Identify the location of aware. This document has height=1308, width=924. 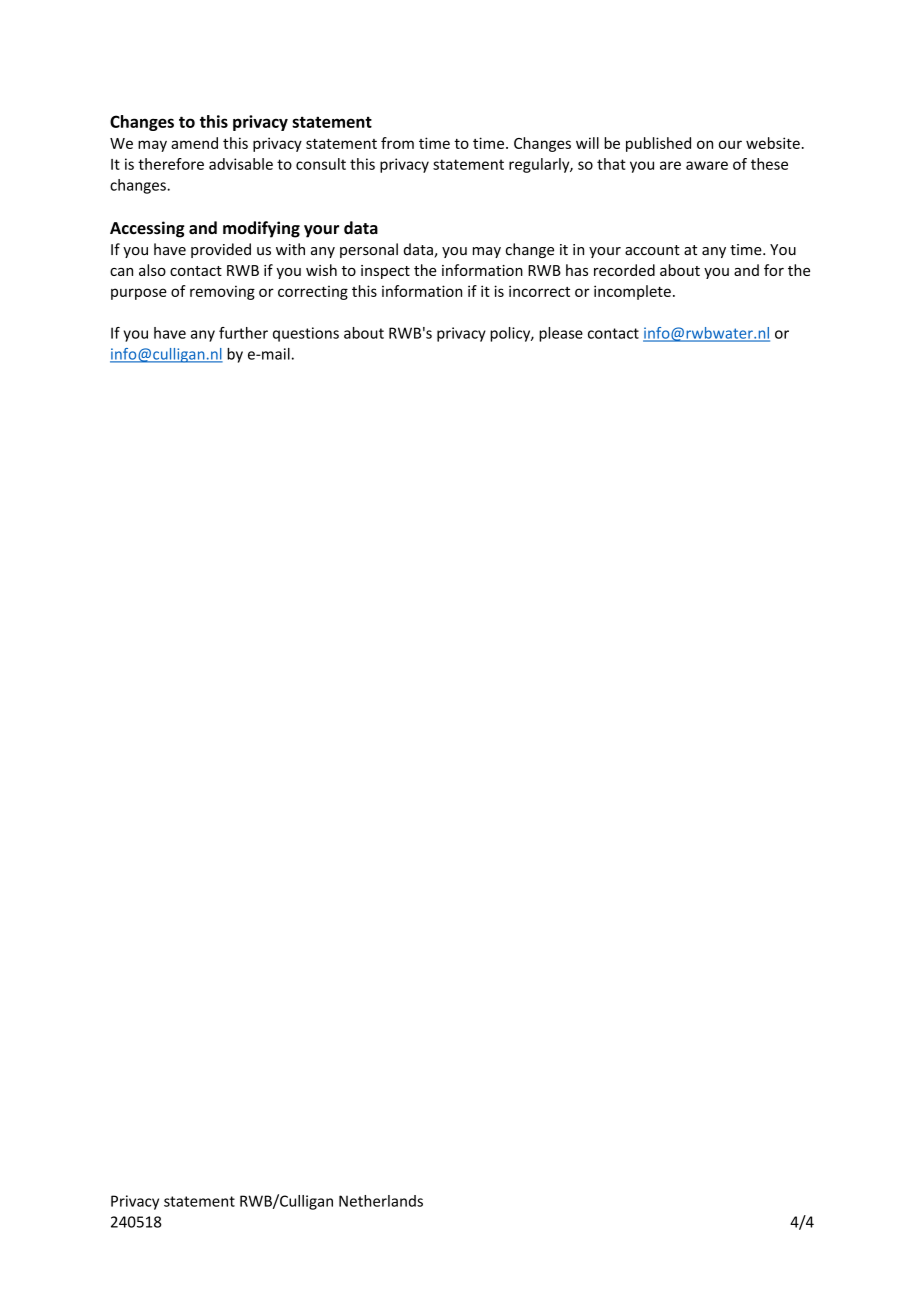
(707, 165).
